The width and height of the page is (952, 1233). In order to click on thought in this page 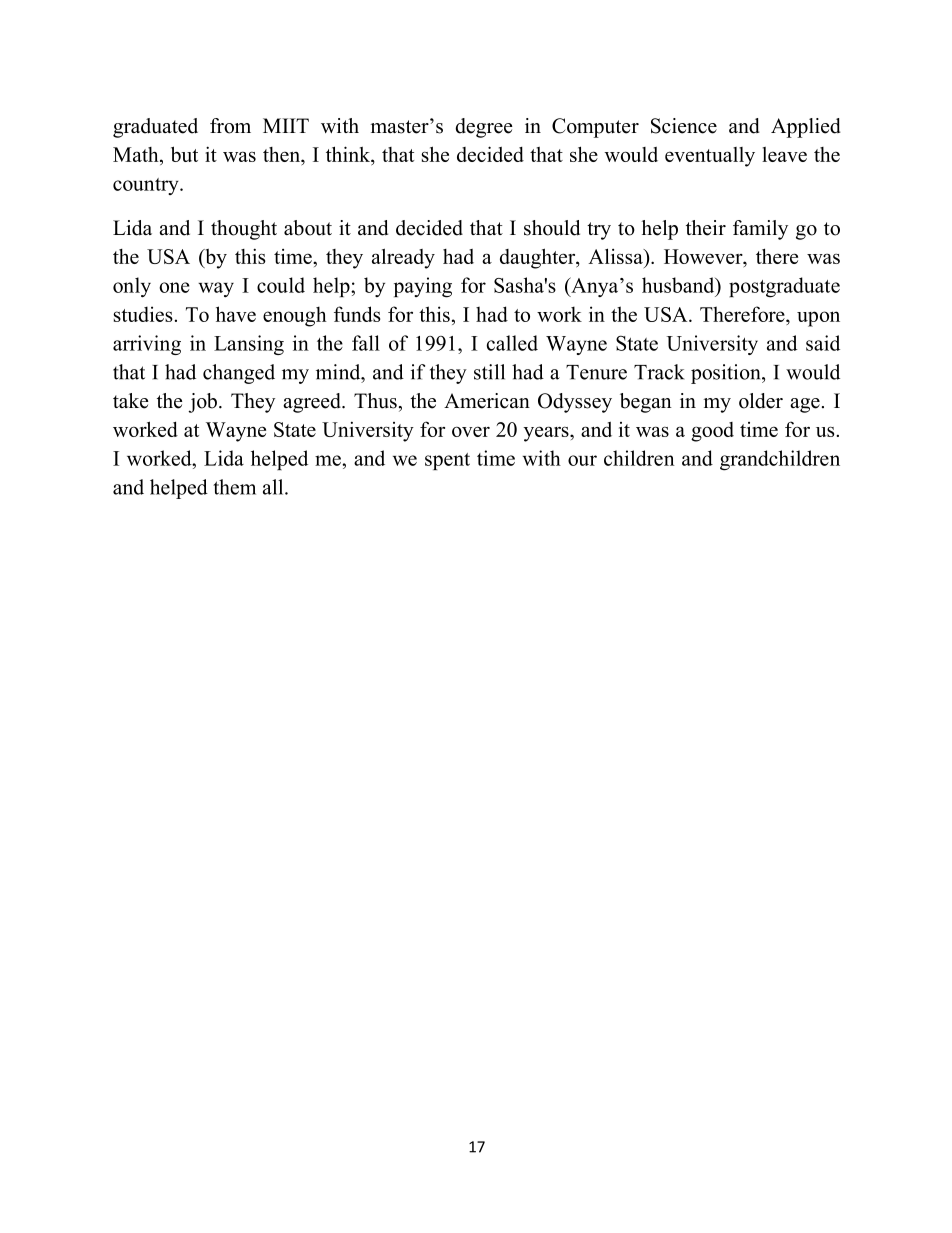, I will do `click(244, 230)`.
